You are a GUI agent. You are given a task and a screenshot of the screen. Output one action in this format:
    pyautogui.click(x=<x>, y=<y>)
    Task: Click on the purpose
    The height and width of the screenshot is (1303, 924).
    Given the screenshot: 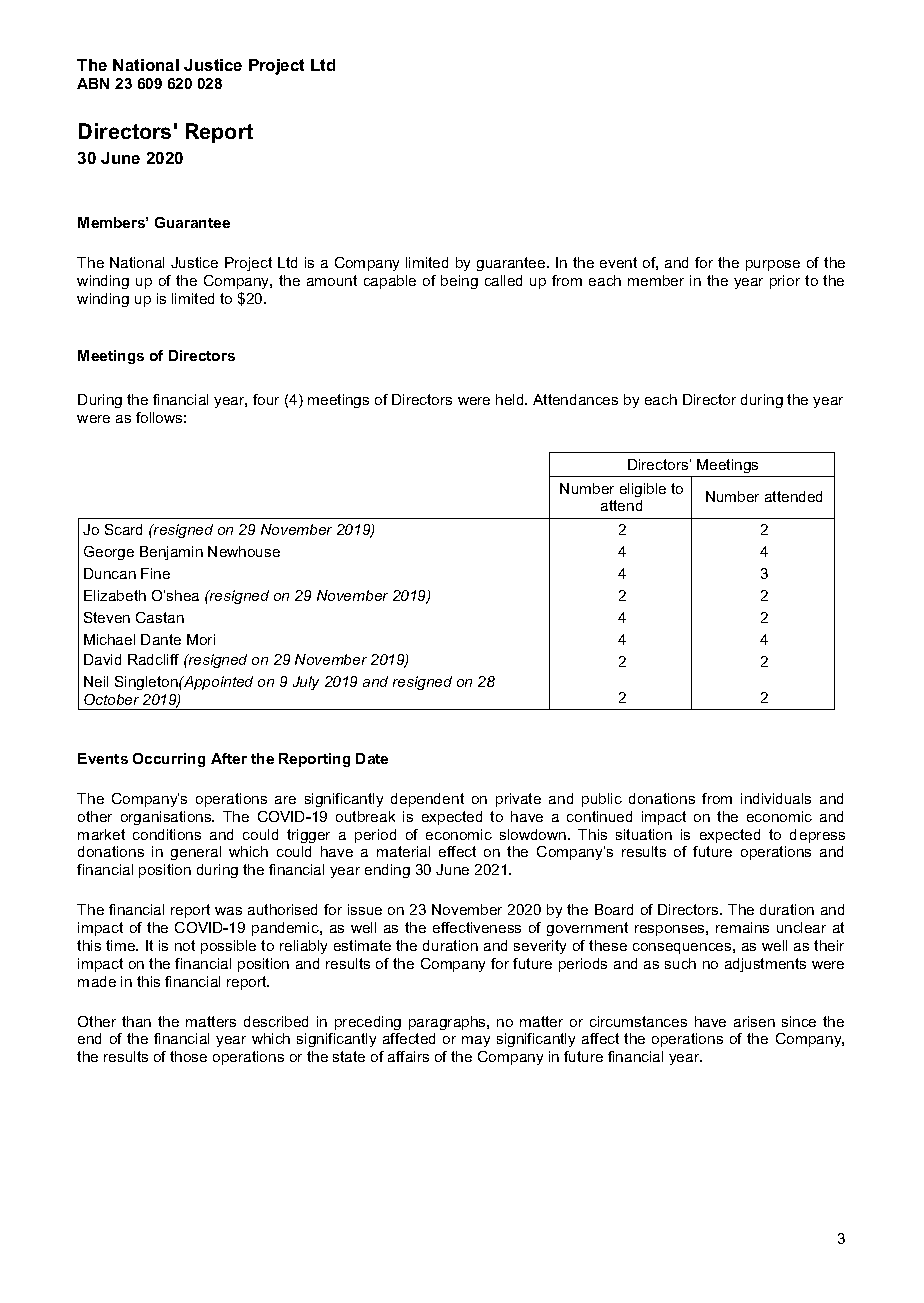 What is the action you would take?
    pyautogui.click(x=773, y=265)
